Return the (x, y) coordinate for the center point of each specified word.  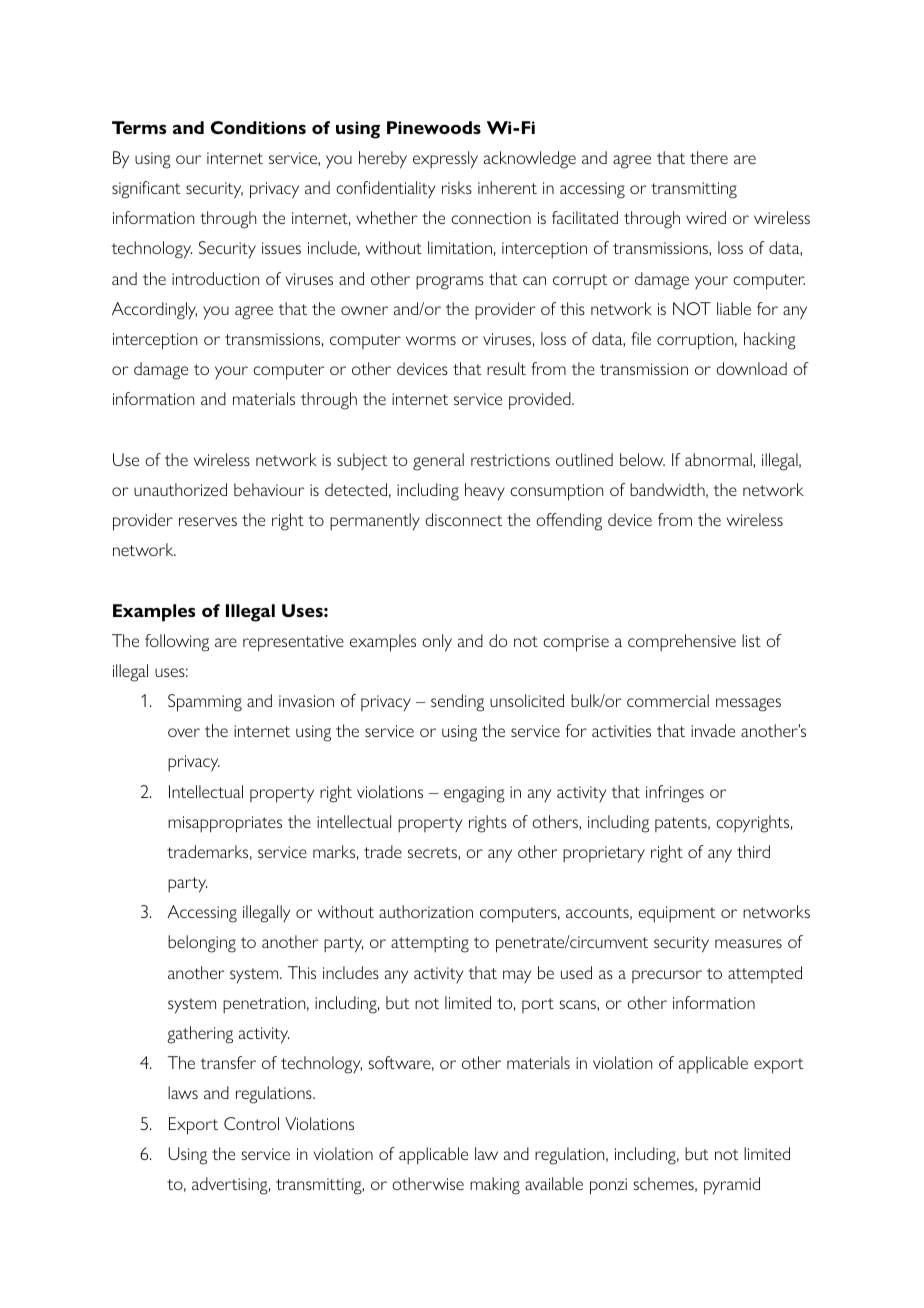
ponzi (608, 1186)
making (495, 1186)
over (184, 732)
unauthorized (180, 489)
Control (251, 1123)
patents (682, 824)
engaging (474, 794)
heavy (485, 491)
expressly (445, 160)
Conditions (258, 127)
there (709, 157)
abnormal (719, 460)
